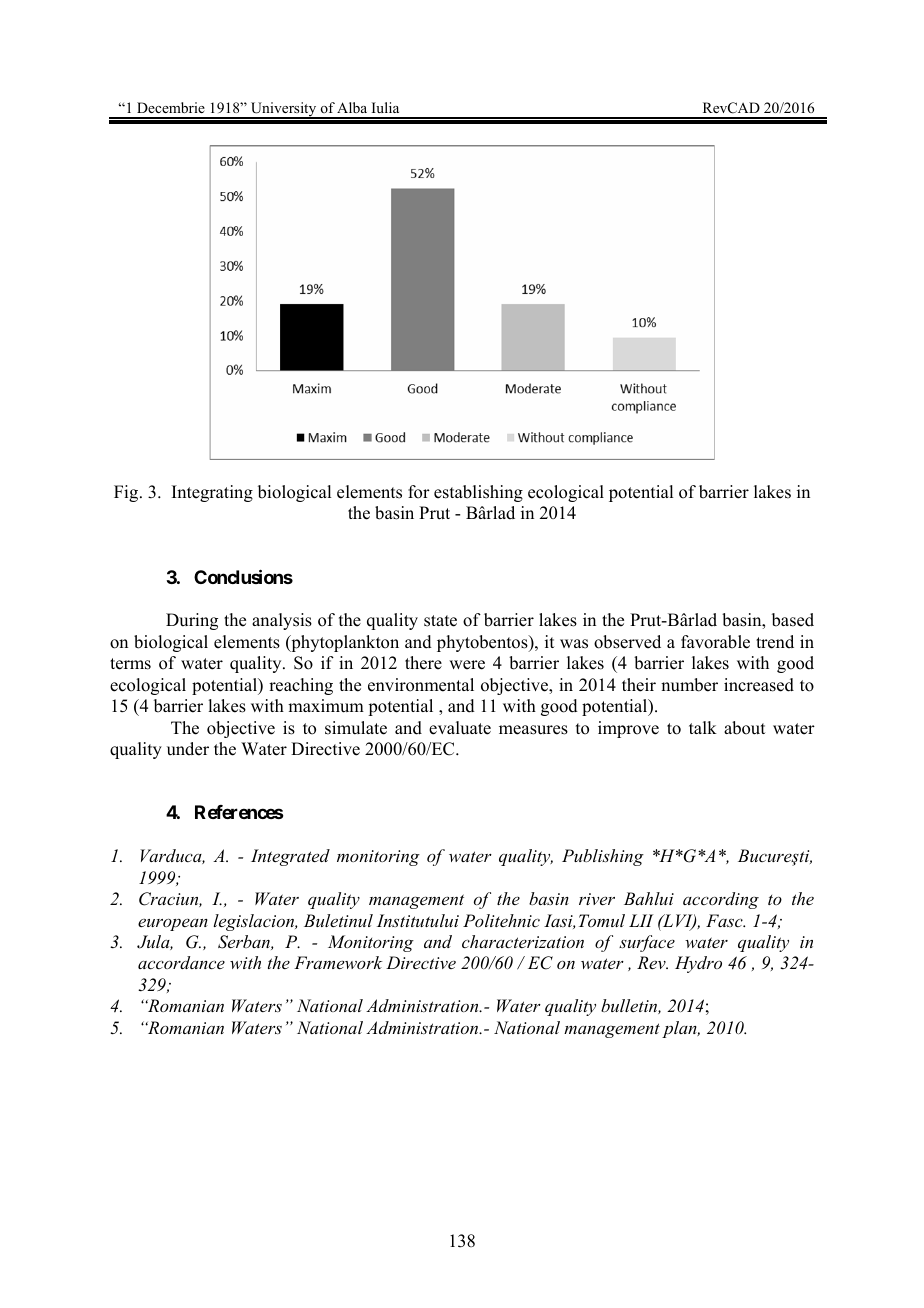 The height and width of the screenshot is (1308, 924). What do you see at coordinates (212, 493) in the screenshot?
I see `Integrating` at bounding box center [212, 493].
